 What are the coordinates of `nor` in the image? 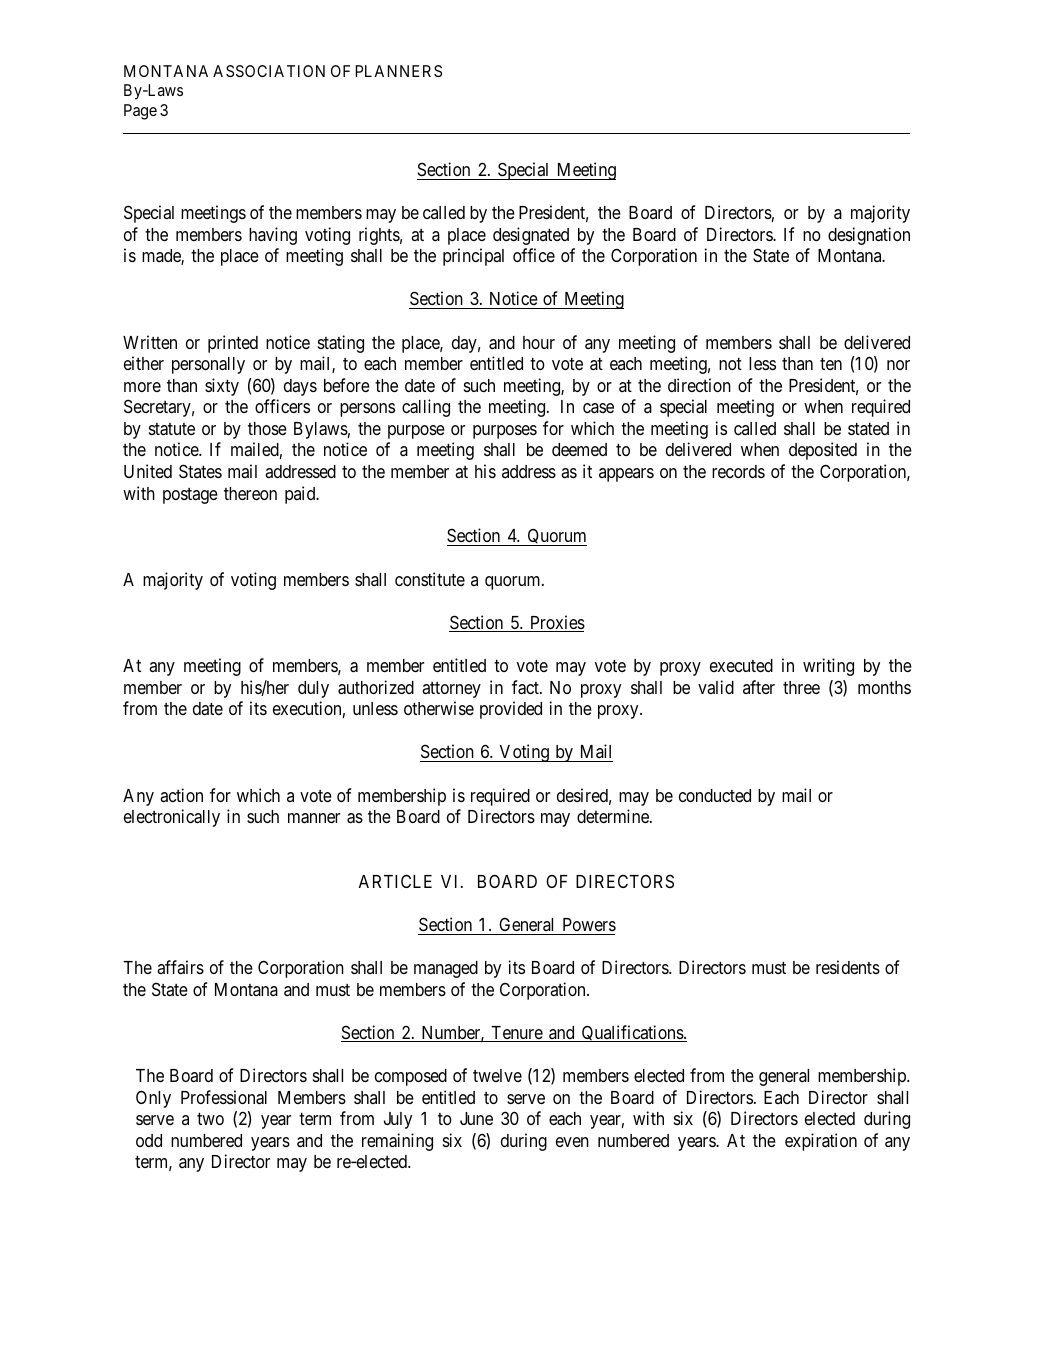 It's located at (898, 365).
